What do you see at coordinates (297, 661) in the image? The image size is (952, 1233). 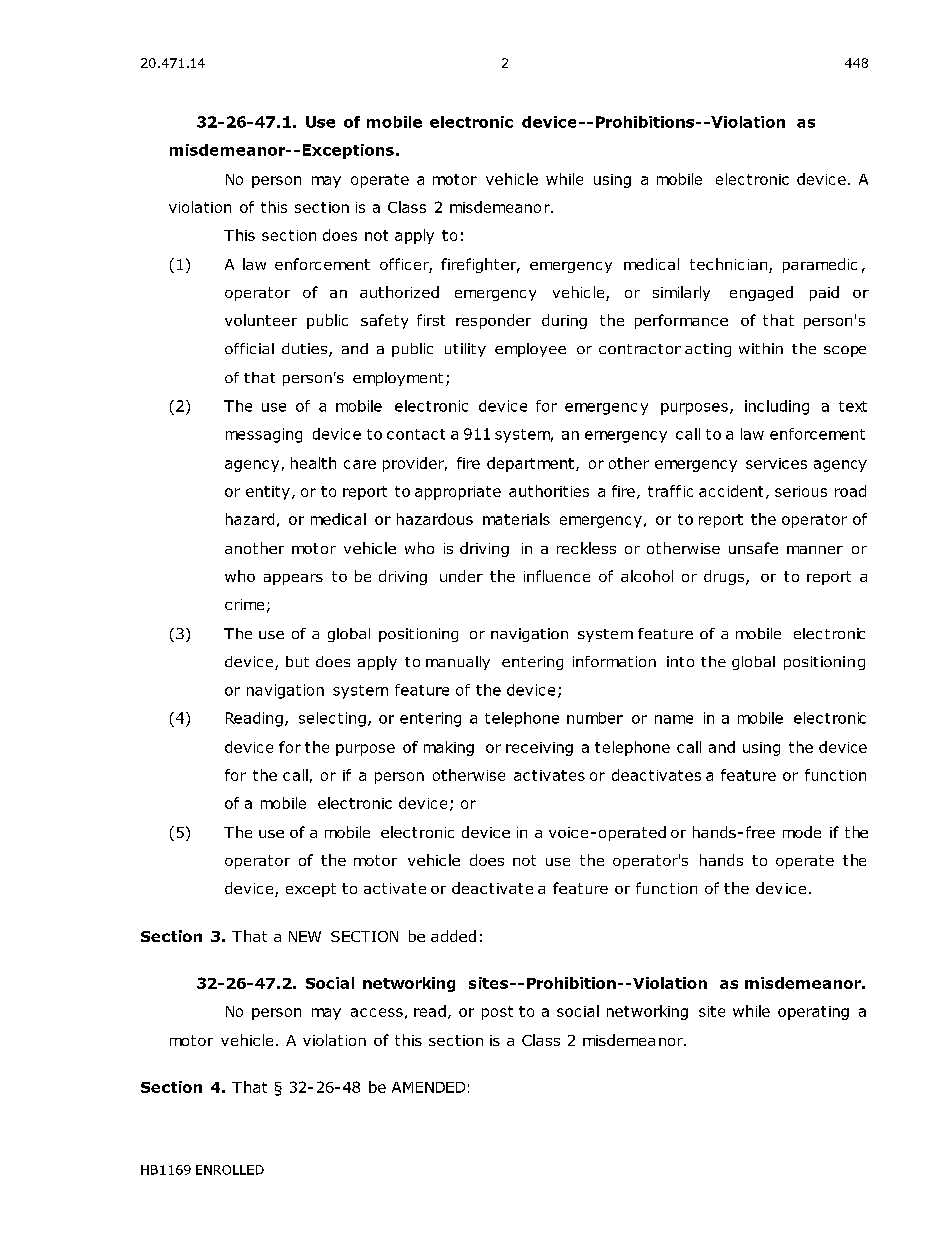 I see `but` at bounding box center [297, 661].
